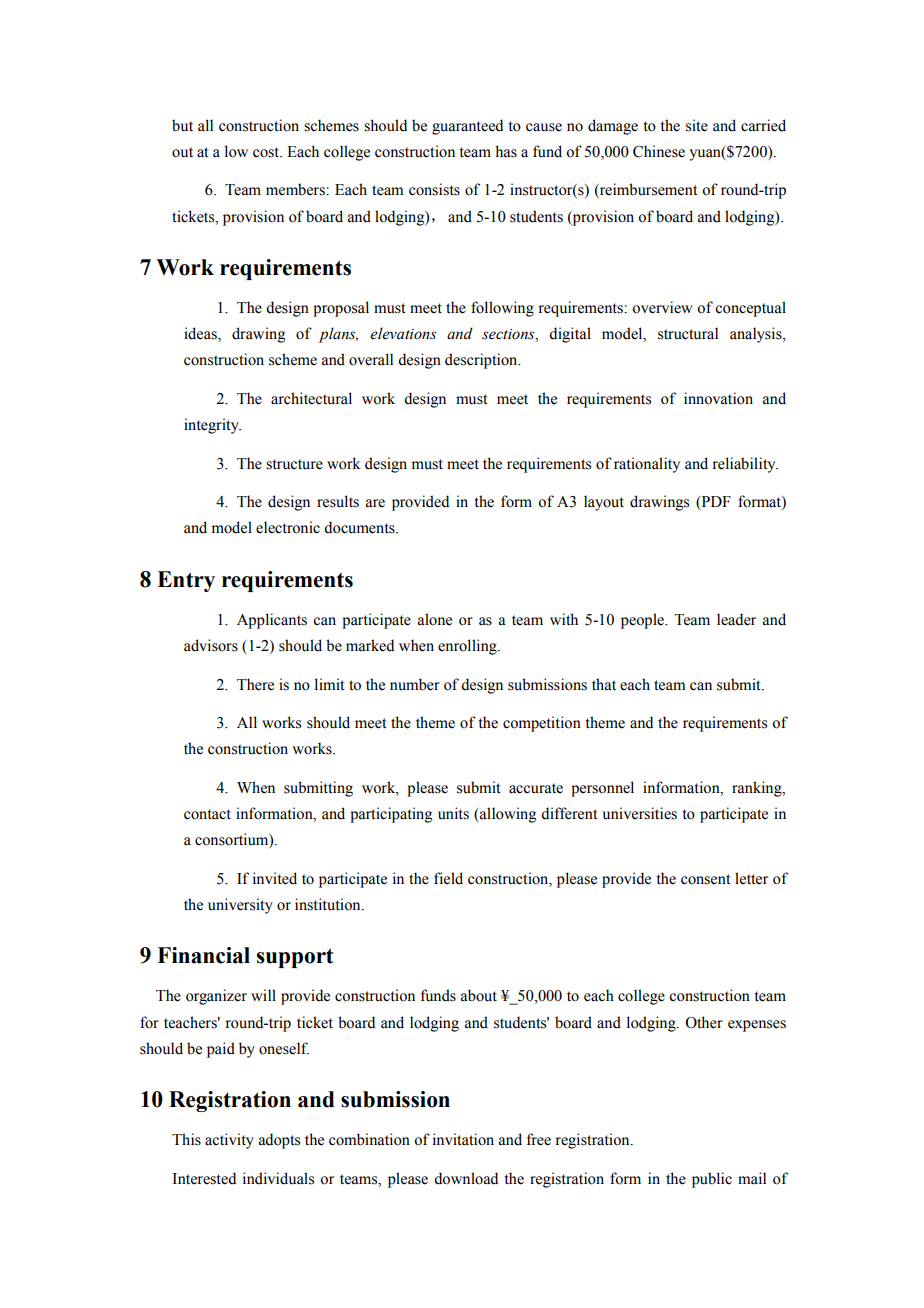  Describe the element at coordinates (712, 1180) in the screenshot. I see `public` at that location.
